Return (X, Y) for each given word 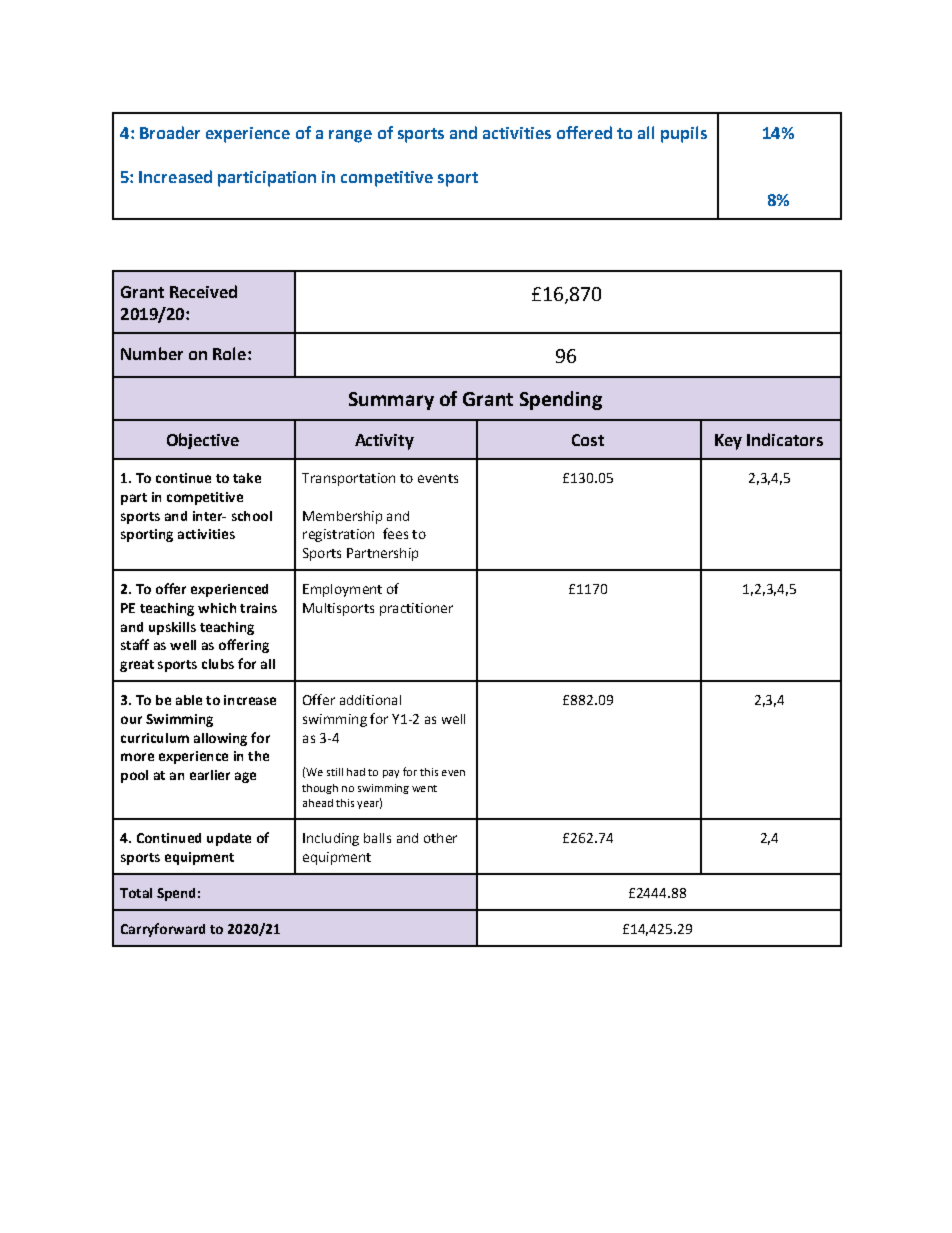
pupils (684, 134)
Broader (170, 132)
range (350, 136)
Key (728, 442)
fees (395, 533)
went (424, 788)
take (247, 478)
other (440, 838)
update (229, 839)
